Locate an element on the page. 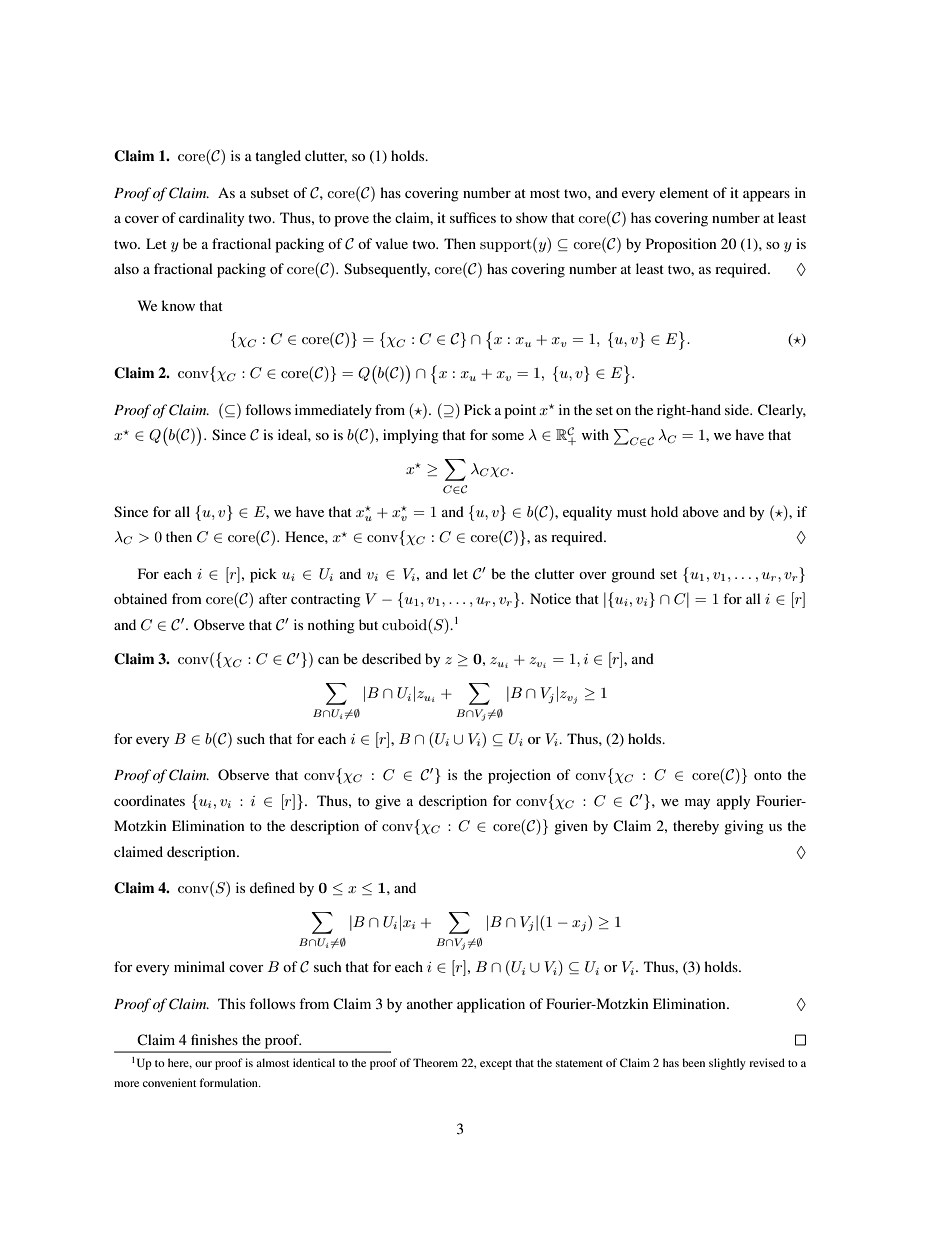 Image resolution: width=952 pixels, height=1233 pixels. suffices is located at coordinates (473, 217).
